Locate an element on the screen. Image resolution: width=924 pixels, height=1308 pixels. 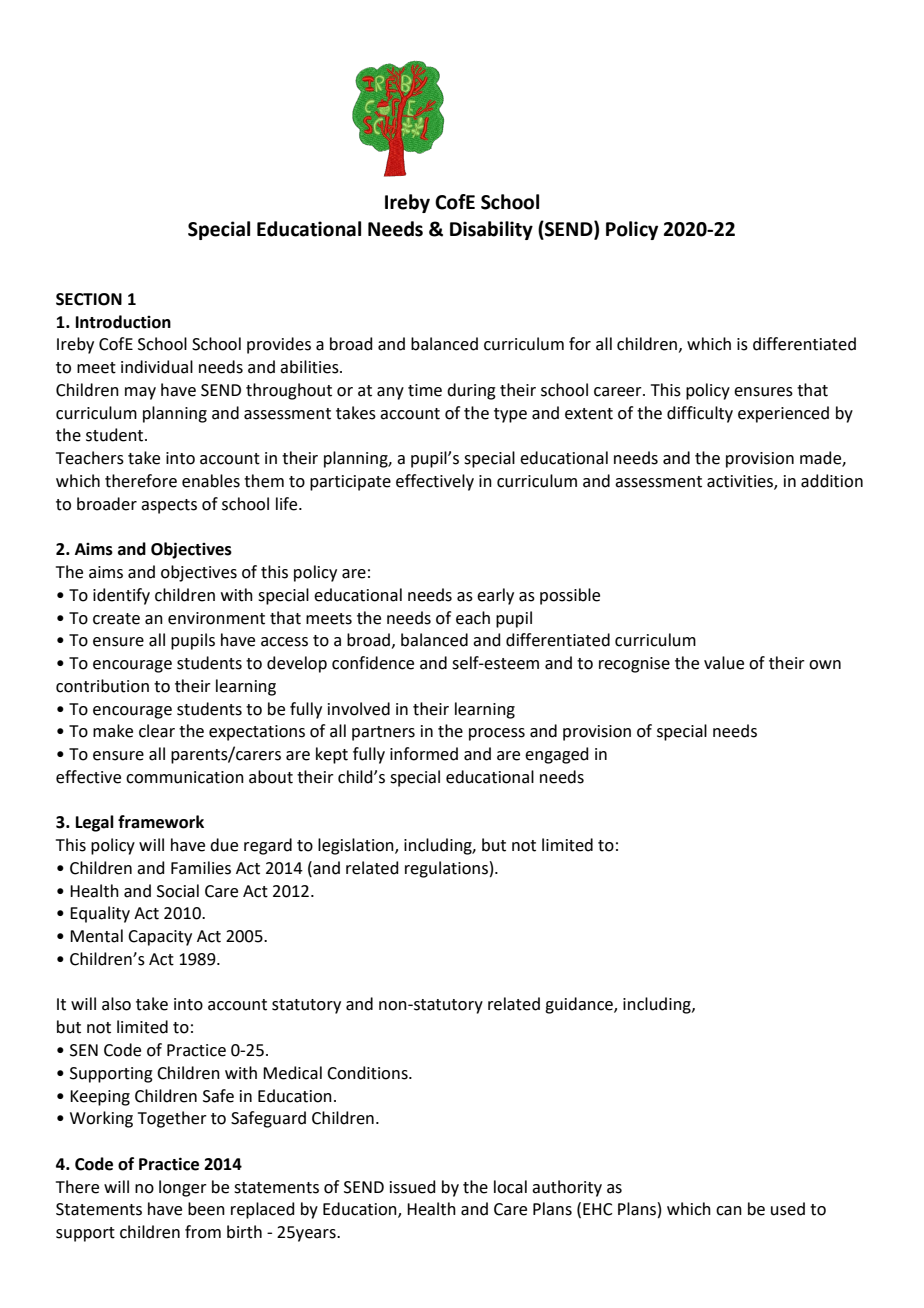
process is located at coordinates (497, 734).
